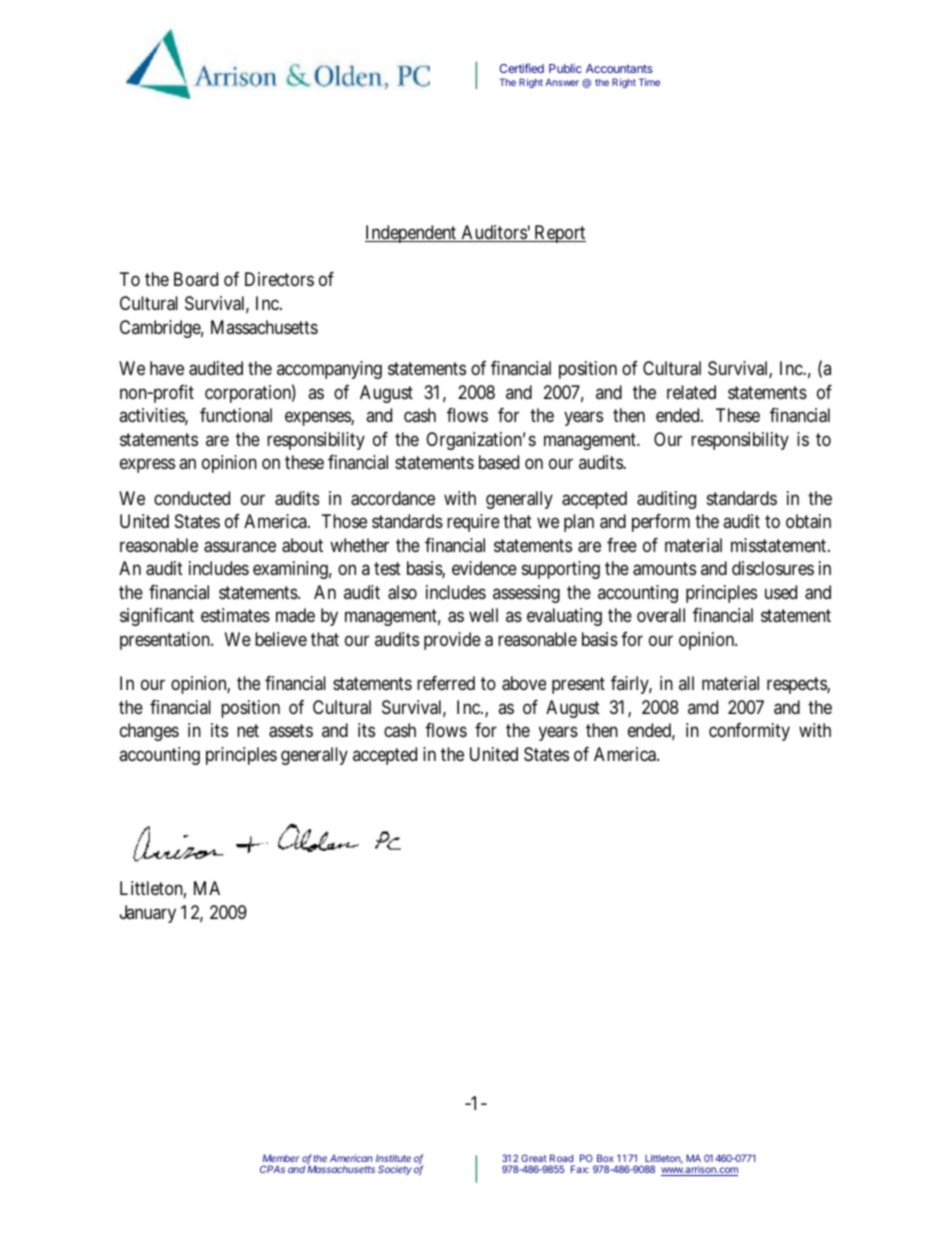 This page has width=952, height=1233. What do you see at coordinates (562, 82) in the page?
I see `Answer` at bounding box center [562, 82].
